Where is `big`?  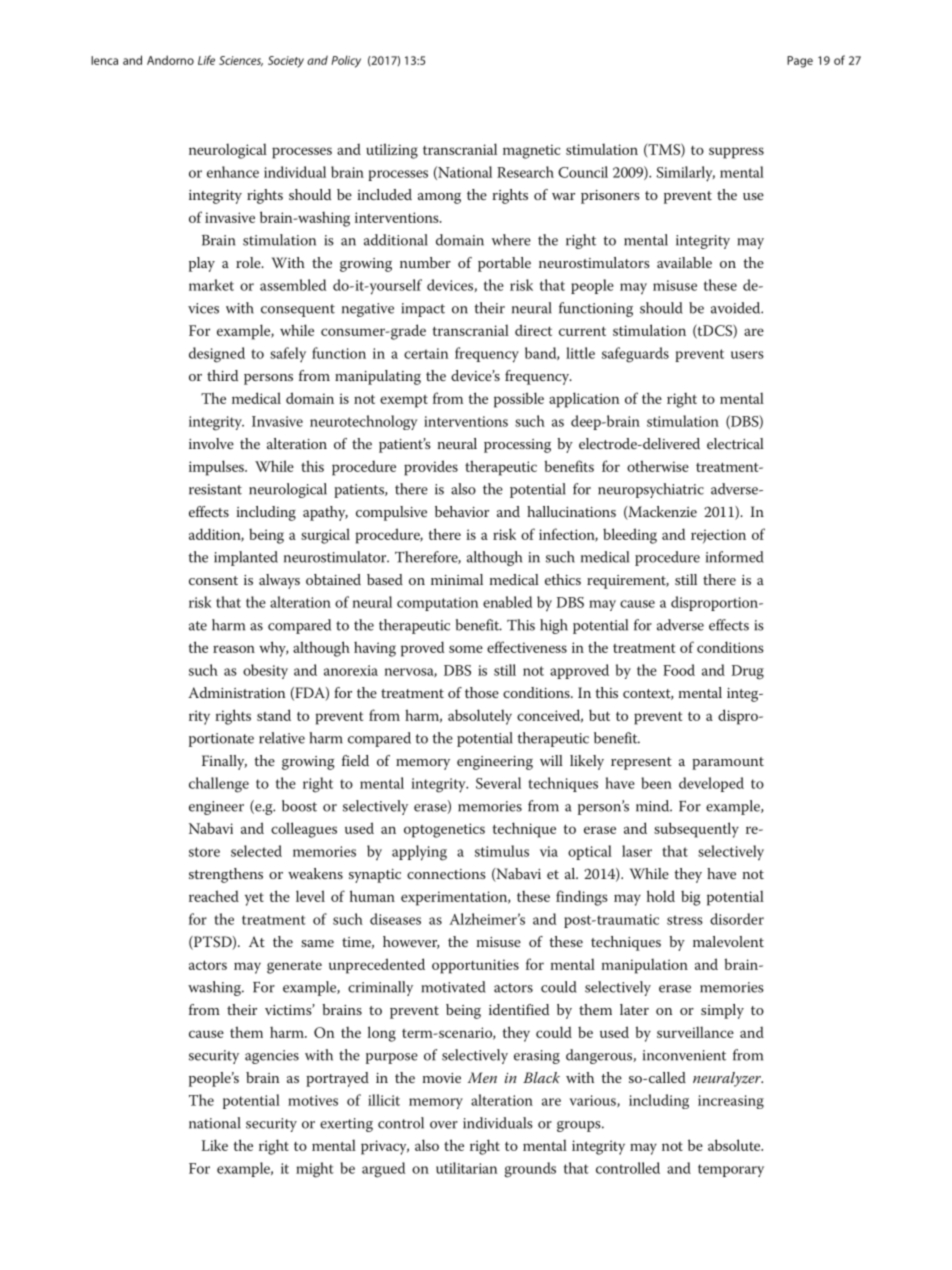
big is located at coordinates (691, 898).
